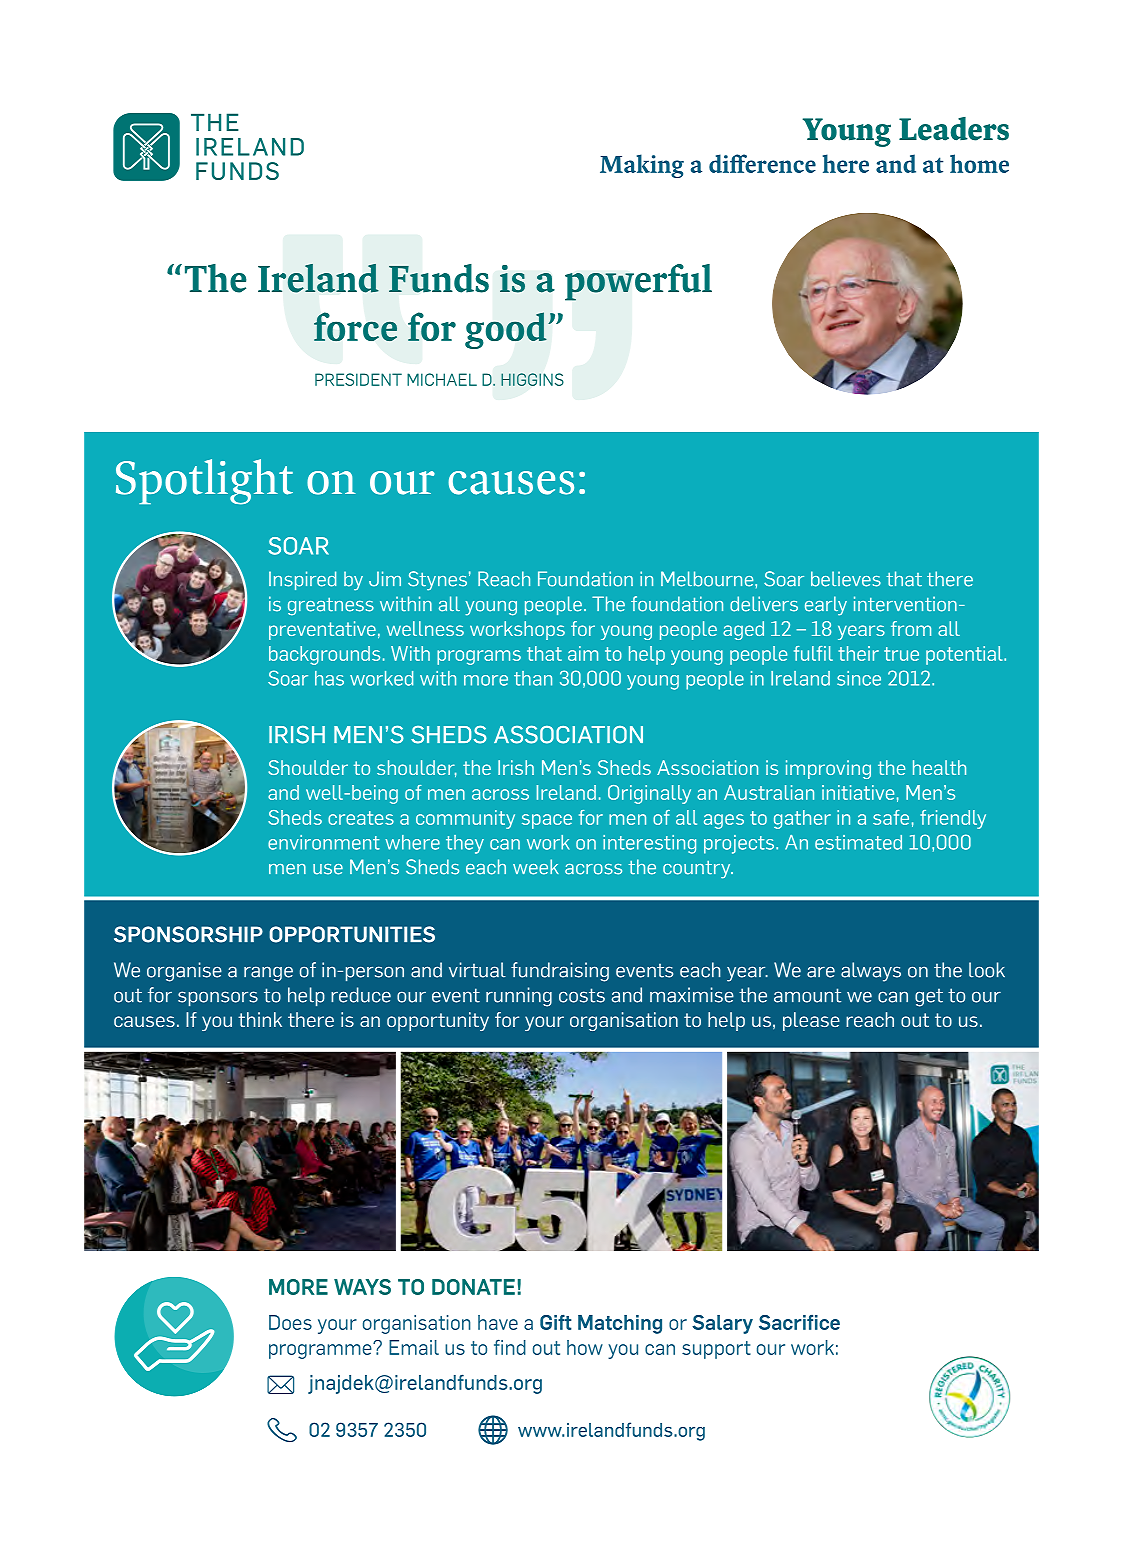  Describe the element at coordinates (821, 972) in the page. I see `are` at that location.
